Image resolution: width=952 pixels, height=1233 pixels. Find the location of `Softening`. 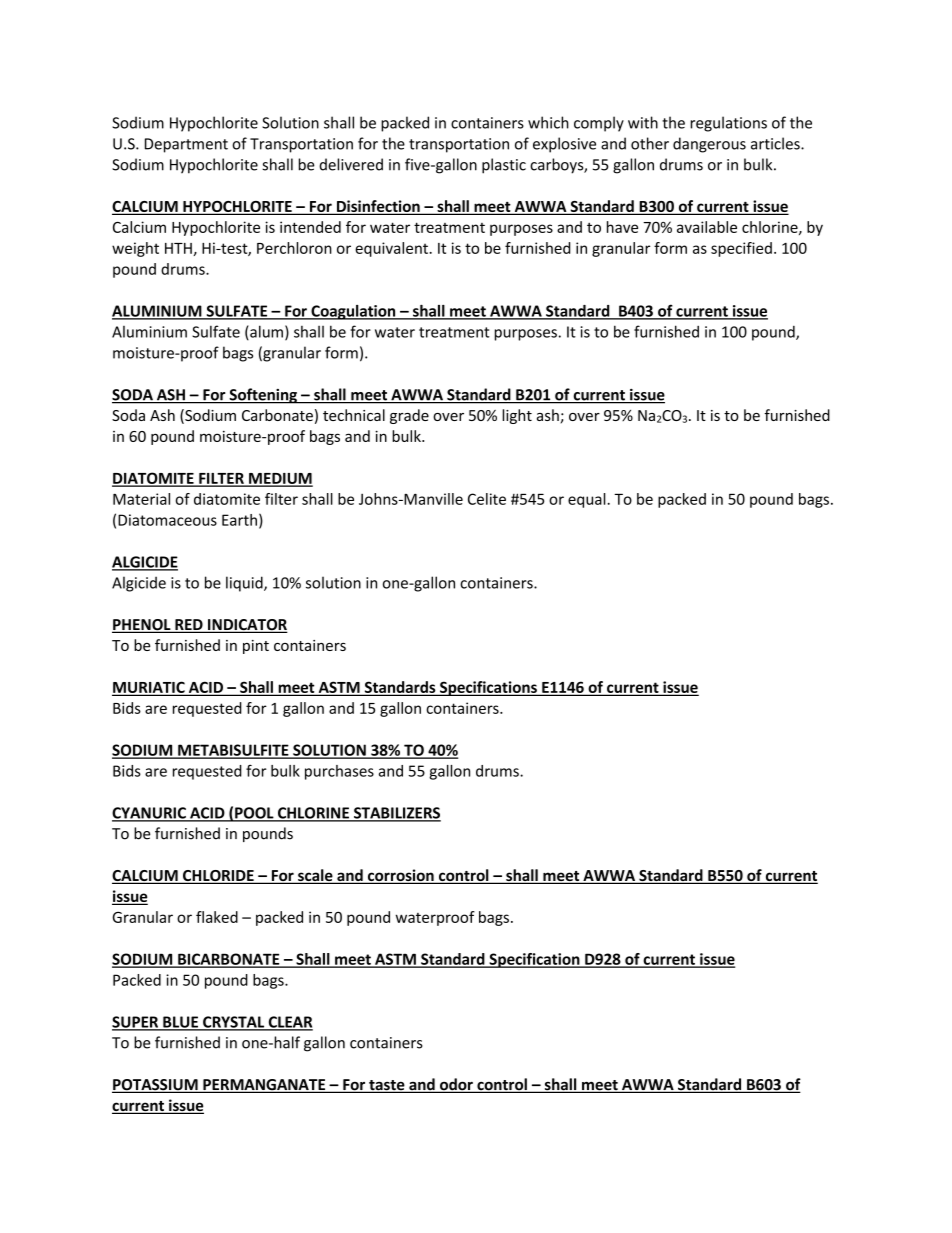

Softening is located at coordinates (263, 396).
